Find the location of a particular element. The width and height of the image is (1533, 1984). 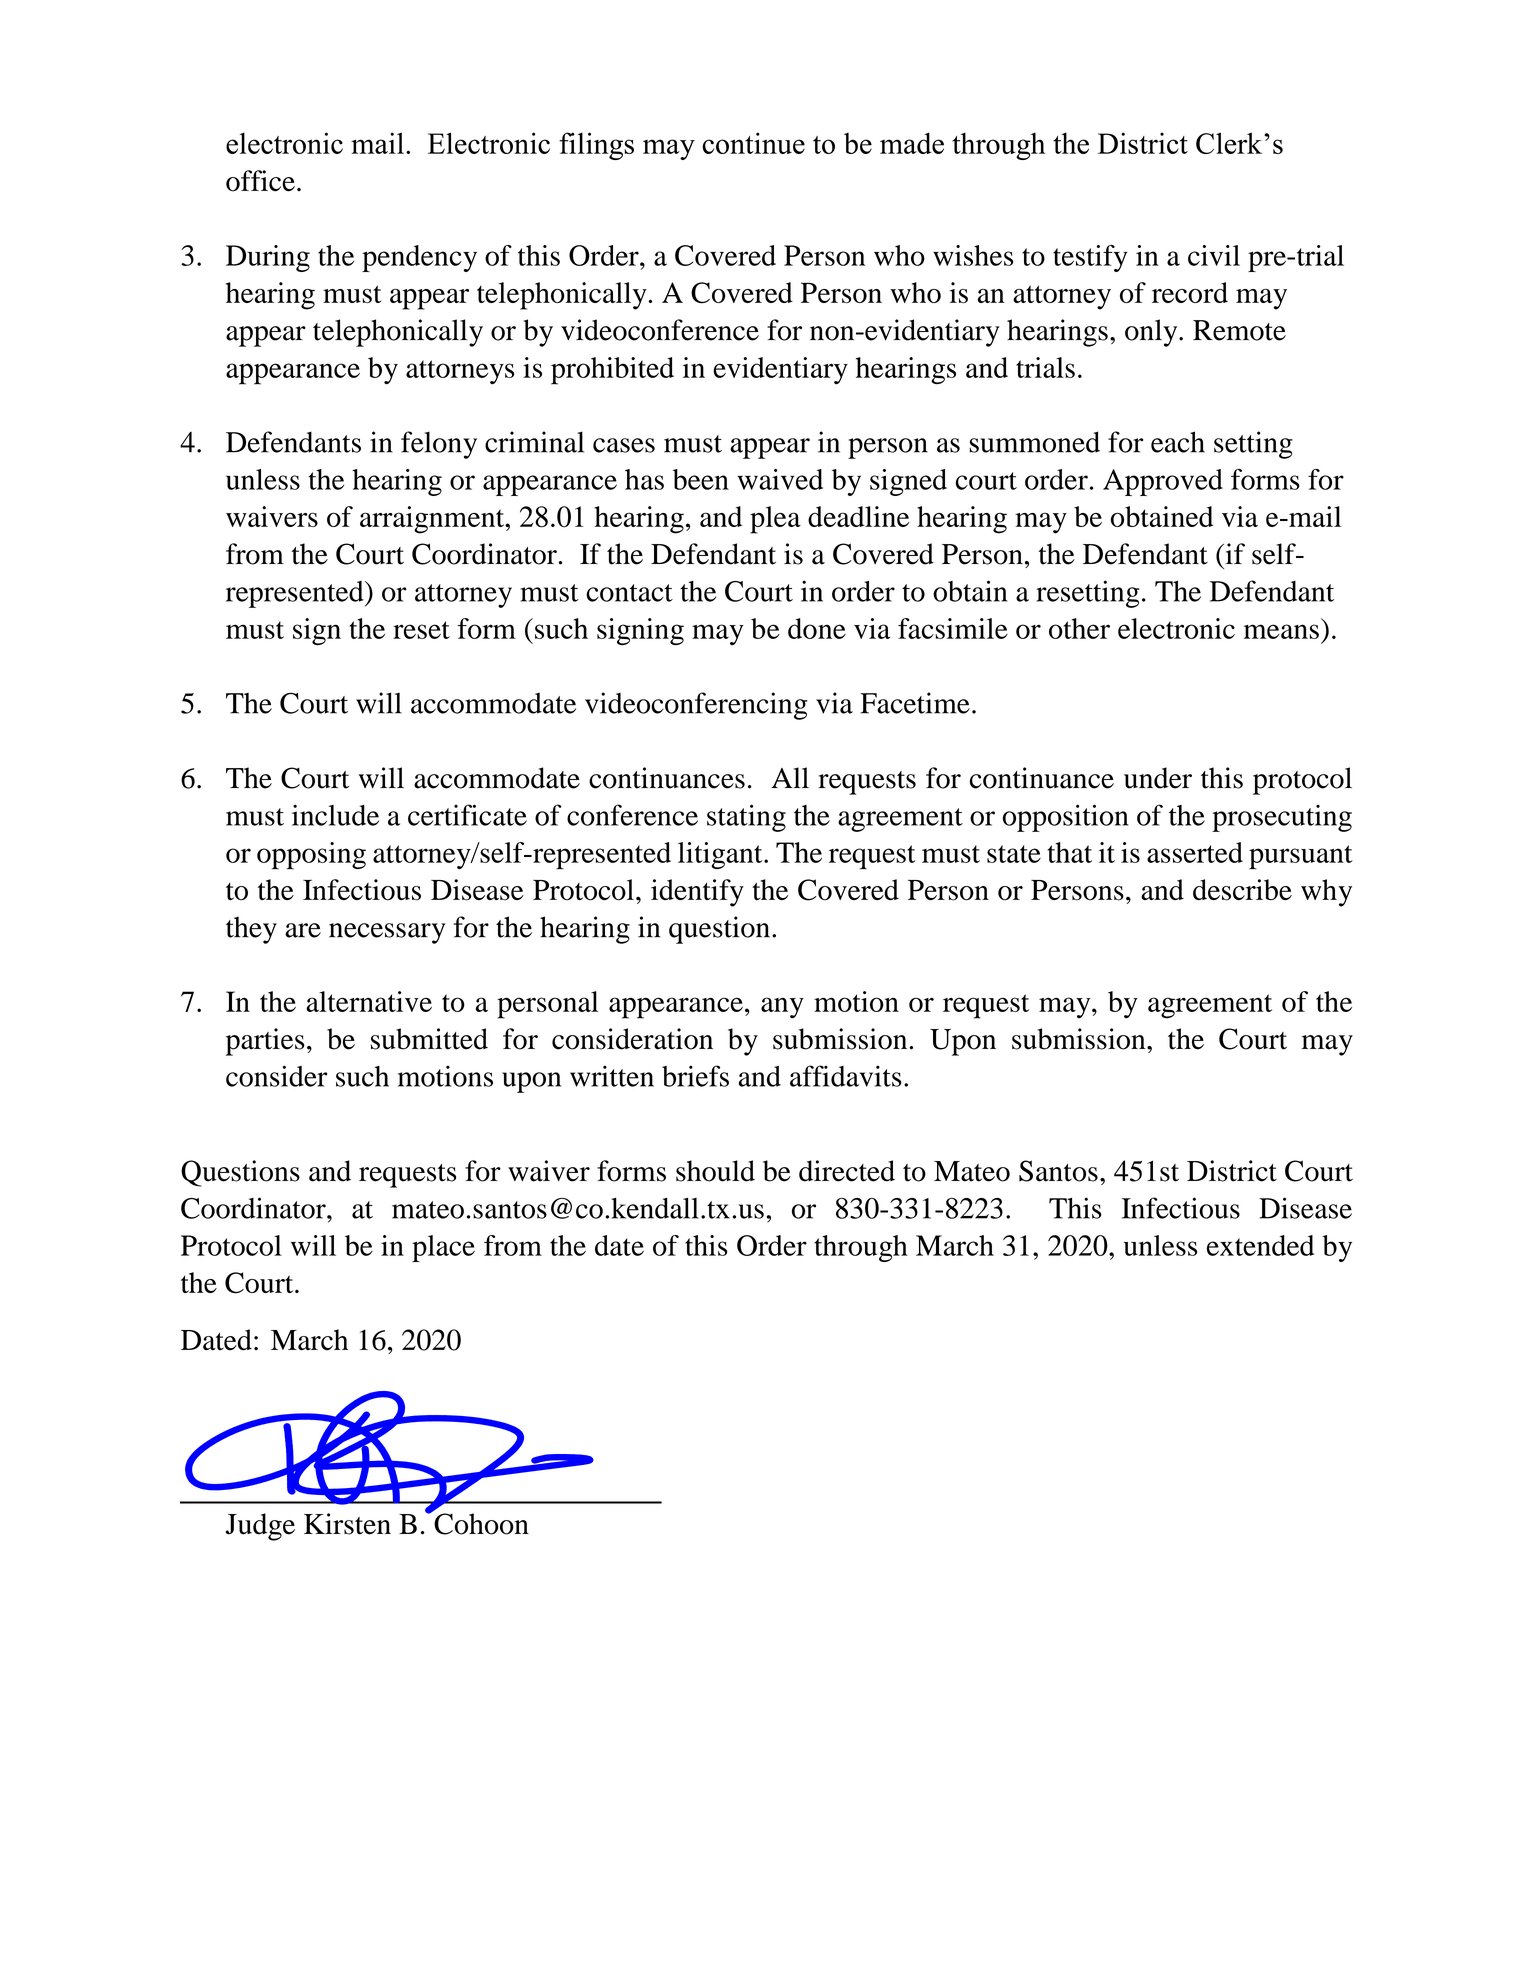

Kirsten is located at coordinates (347, 1524).
